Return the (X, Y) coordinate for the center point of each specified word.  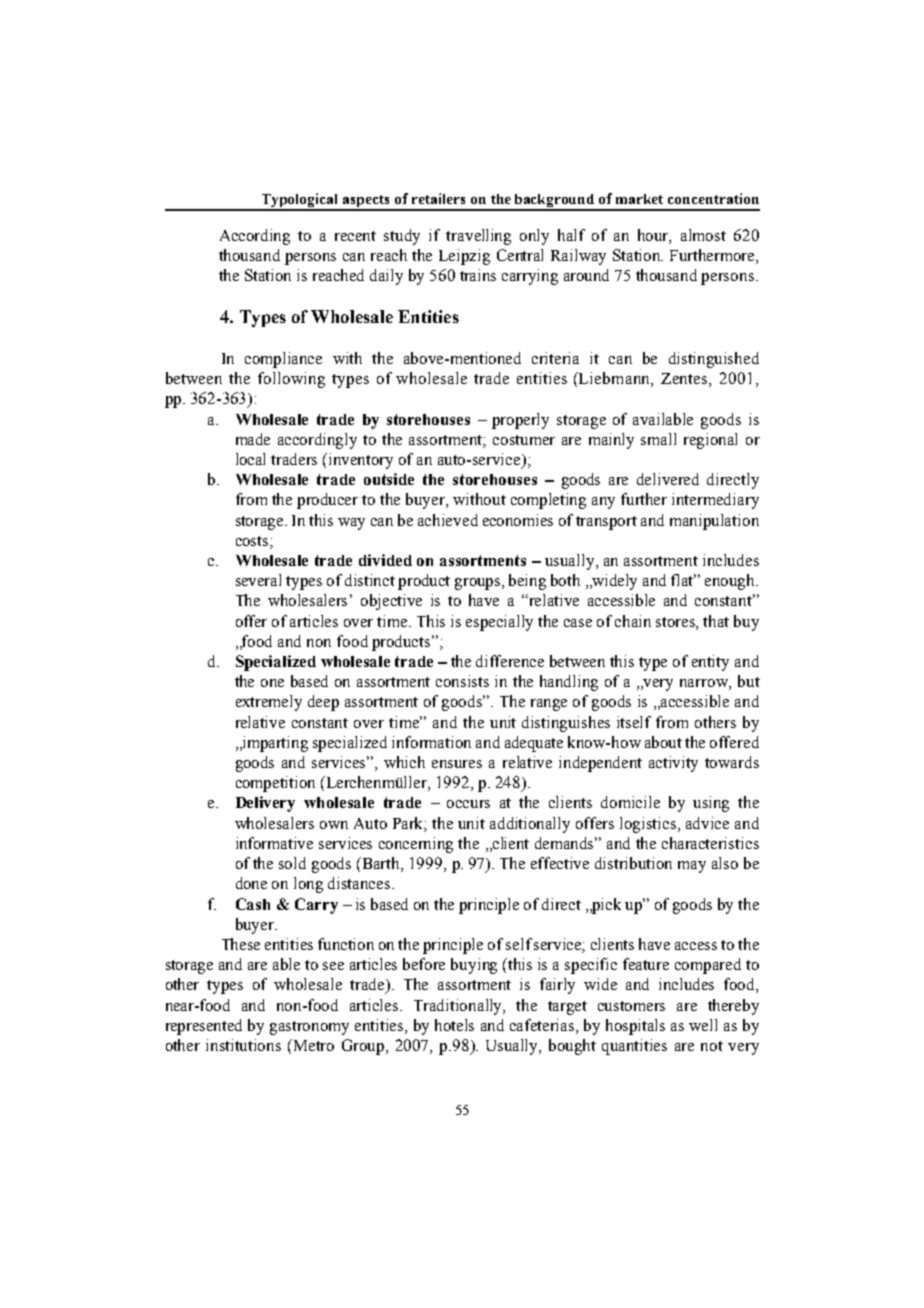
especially (499, 623)
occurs (468, 804)
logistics (649, 825)
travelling (478, 237)
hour (654, 236)
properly (520, 421)
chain (633, 621)
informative (274, 843)
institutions (243, 1045)
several (258, 580)
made (253, 439)
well (703, 1025)
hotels (454, 1025)
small (658, 439)
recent (355, 236)
